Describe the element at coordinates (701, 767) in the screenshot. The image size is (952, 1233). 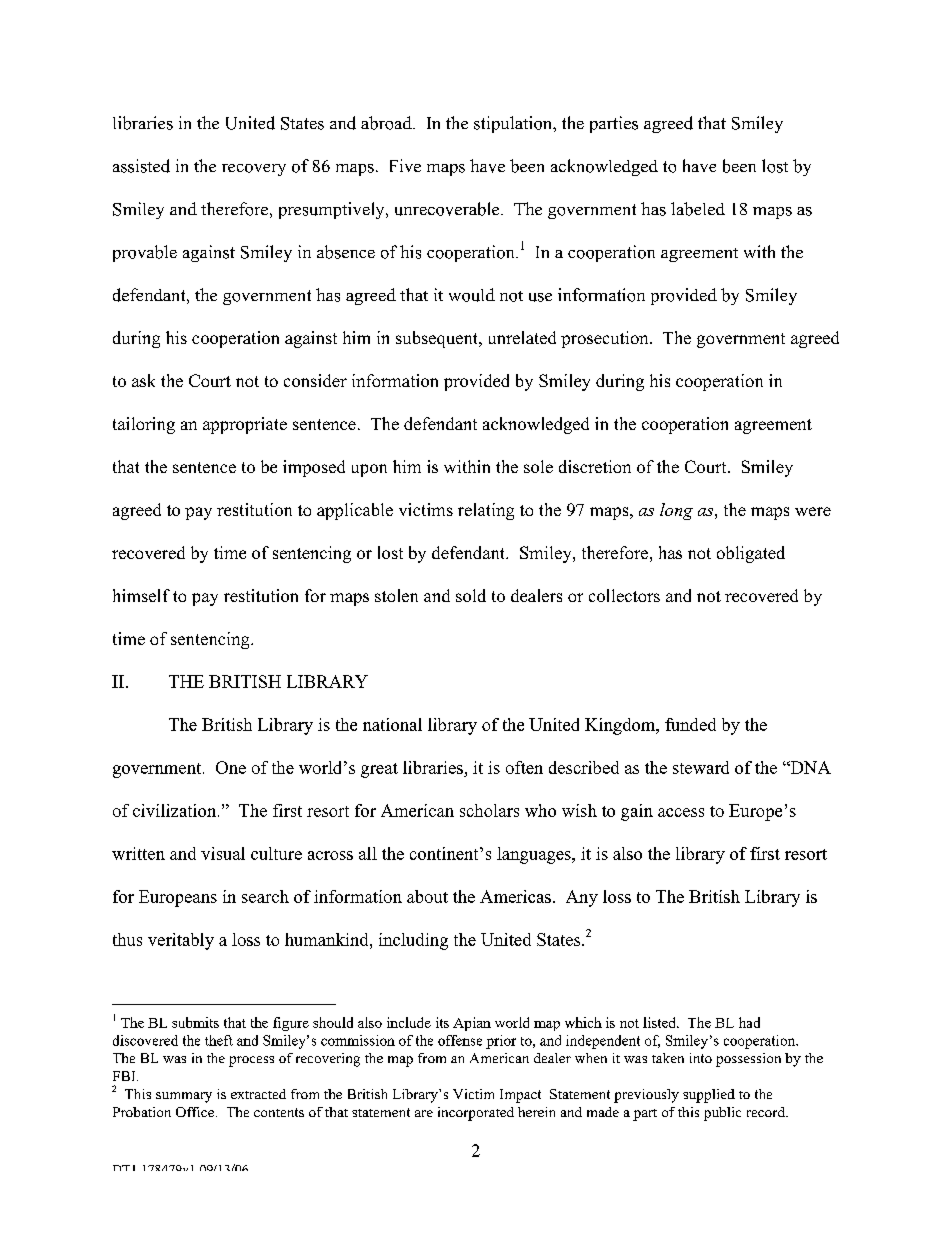
I see `steward` at that location.
